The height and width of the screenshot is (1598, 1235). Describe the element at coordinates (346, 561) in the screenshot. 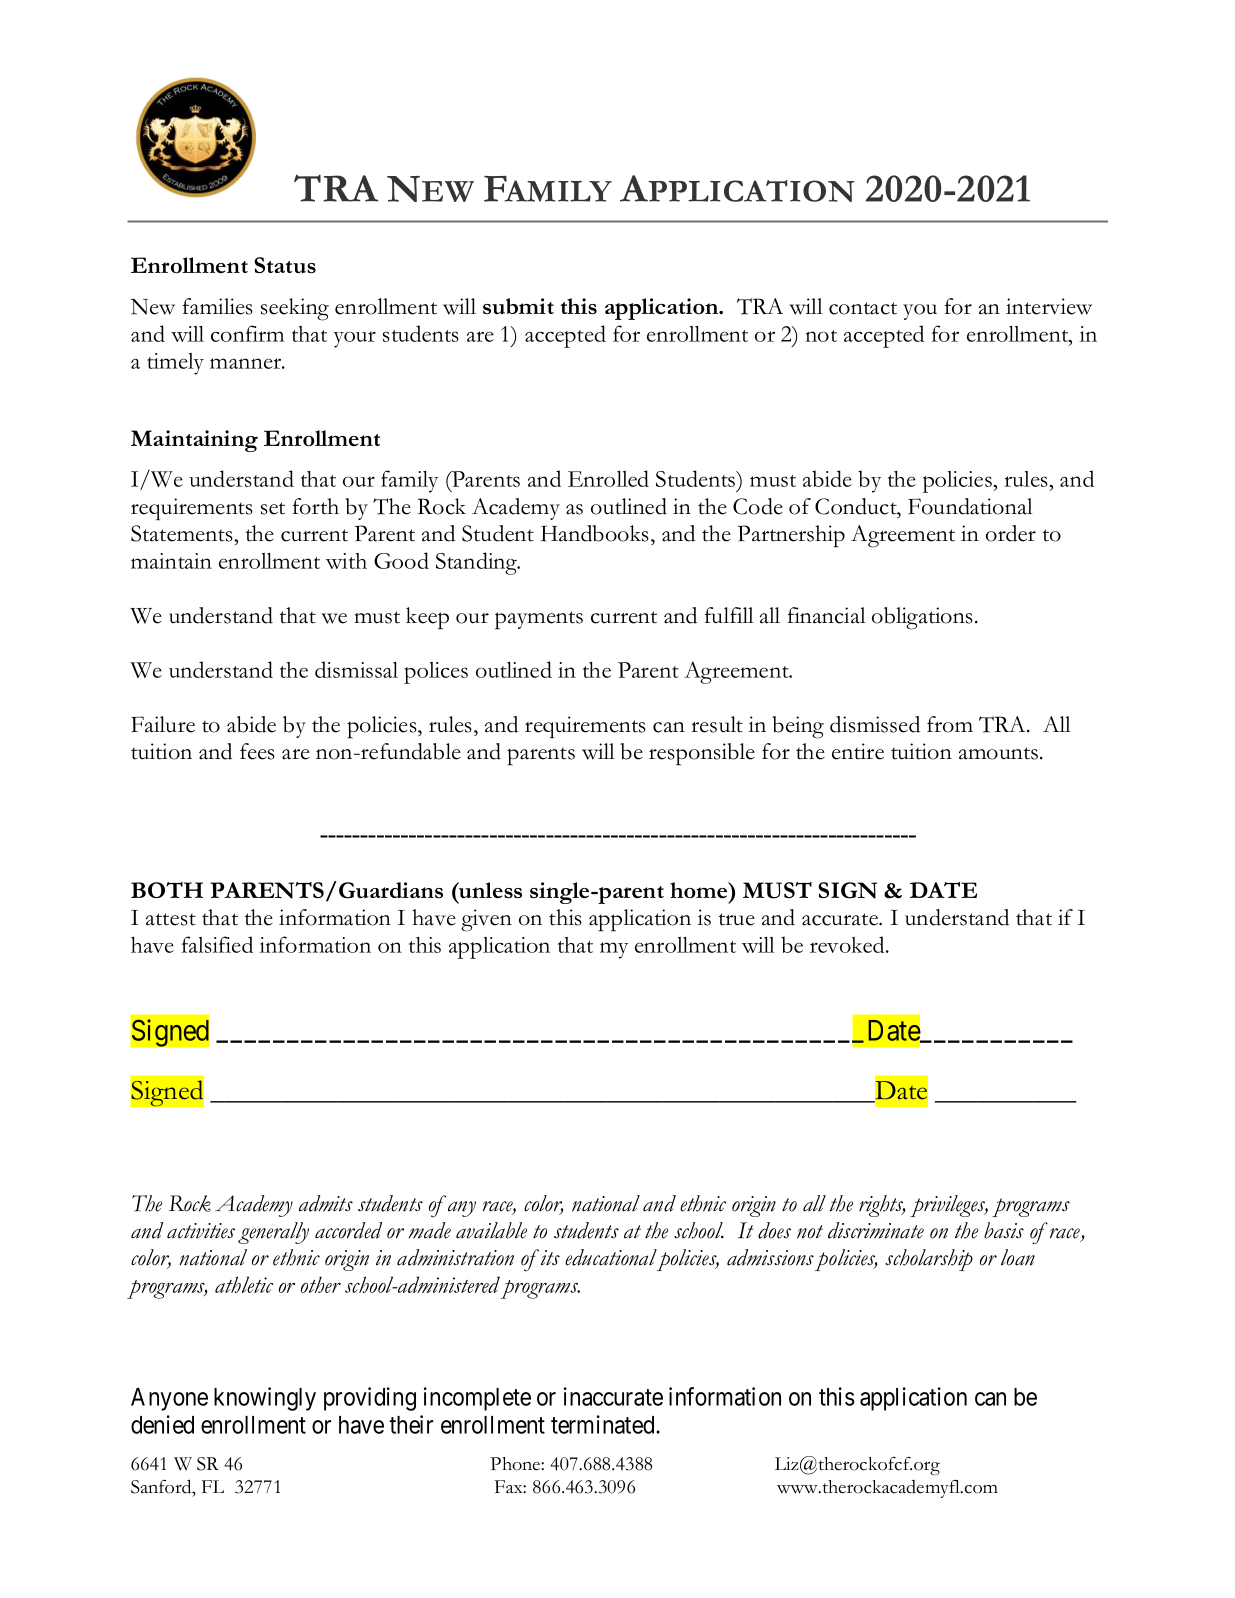

I see `with` at that location.
